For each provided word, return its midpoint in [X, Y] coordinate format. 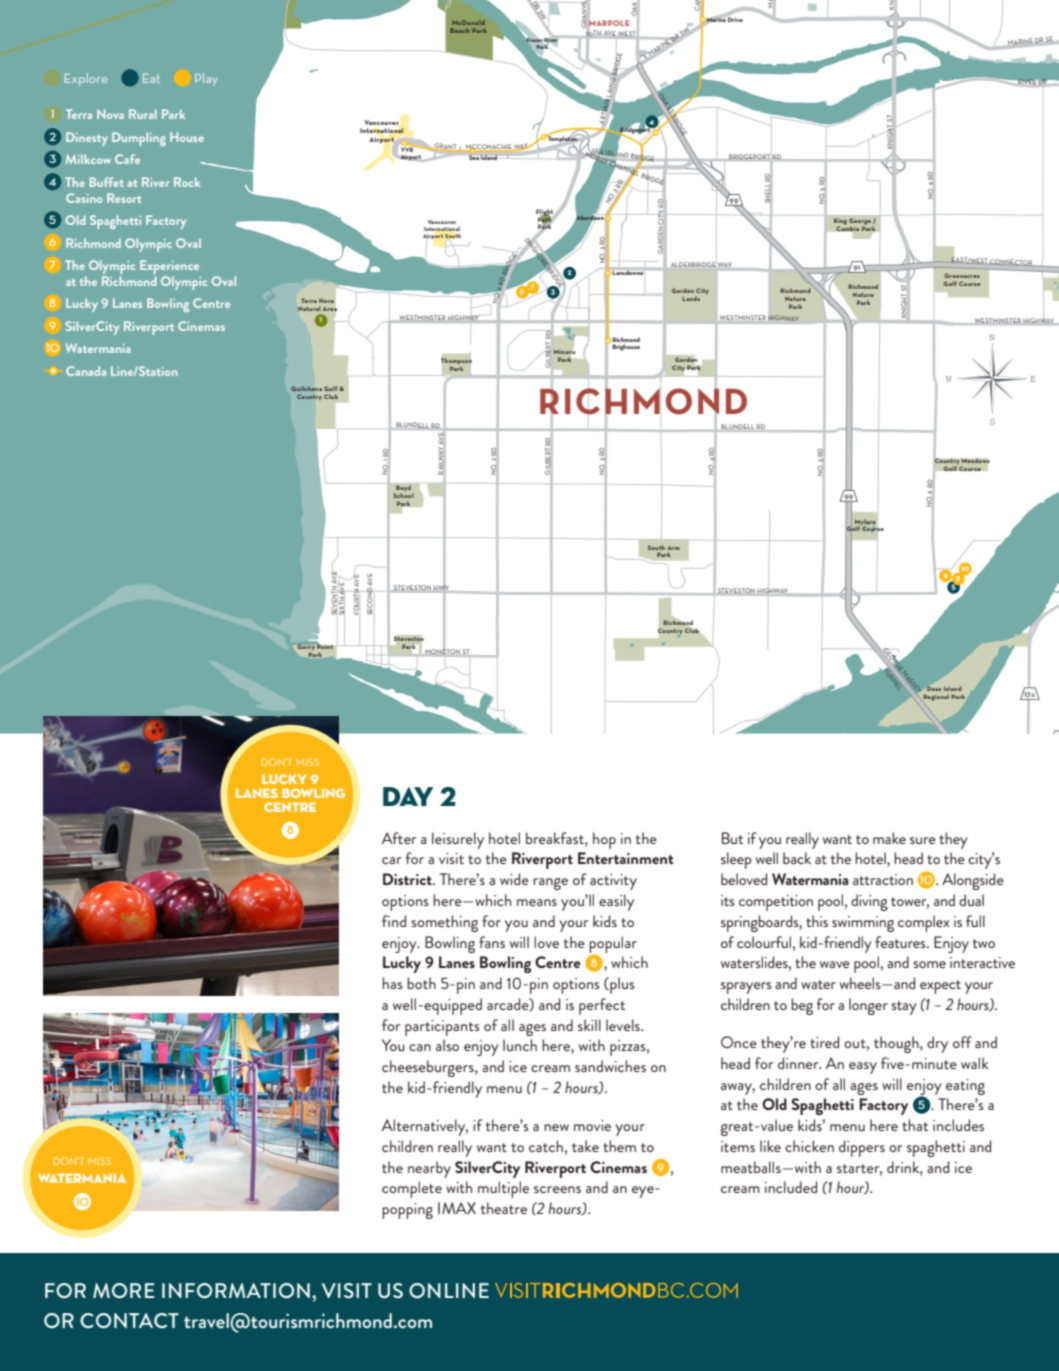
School [403, 495]
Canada [86, 371]
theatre [504, 1208]
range [550, 884]
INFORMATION [236, 1290]
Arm [673, 548]
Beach [459, 30]
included [791, 1187]
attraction [883, 879]
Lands [691, 298]
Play [206, 79]
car [392, 860]
